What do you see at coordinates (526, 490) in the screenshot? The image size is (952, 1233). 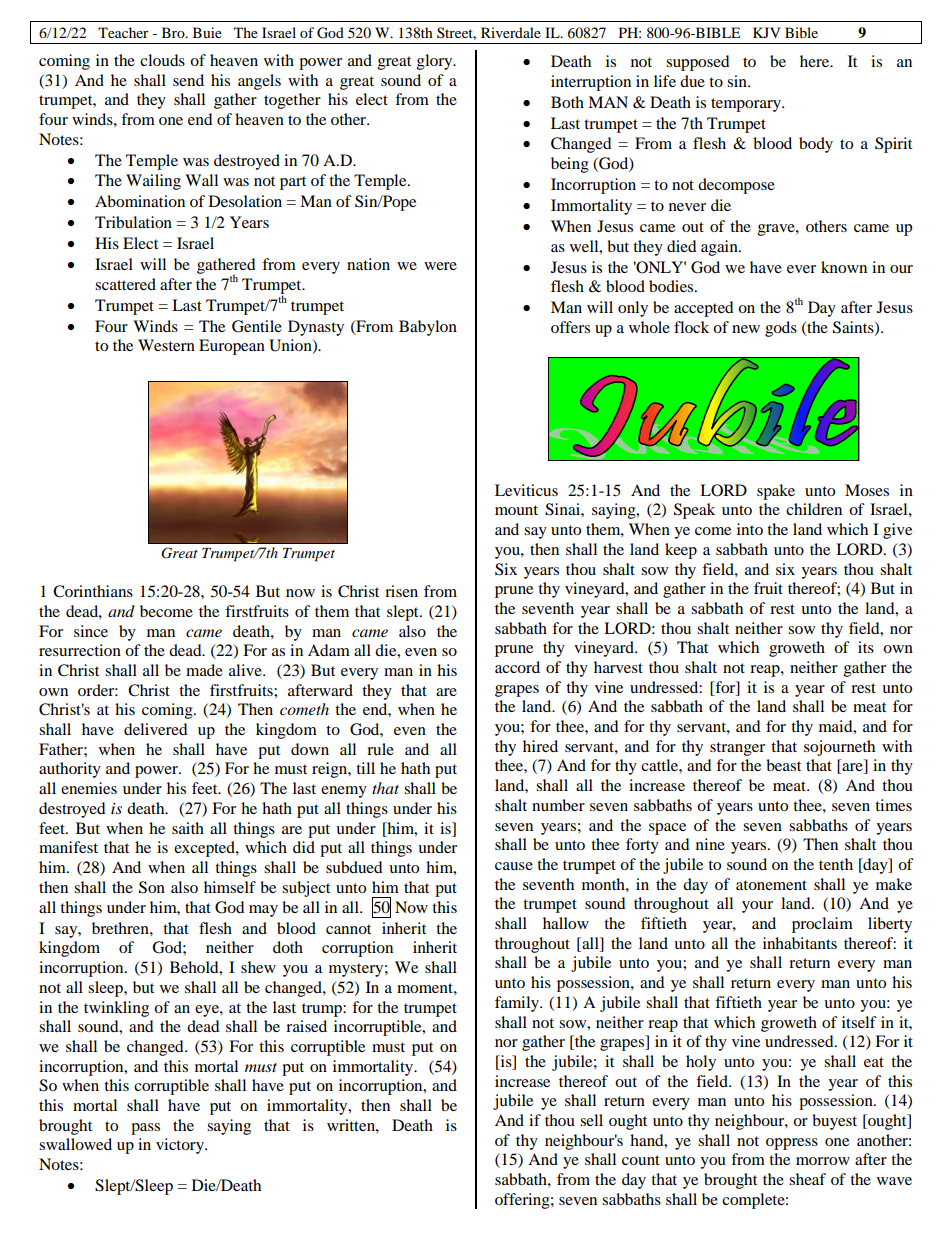 I see `Leviticus` at bounding box center [526, 490].
